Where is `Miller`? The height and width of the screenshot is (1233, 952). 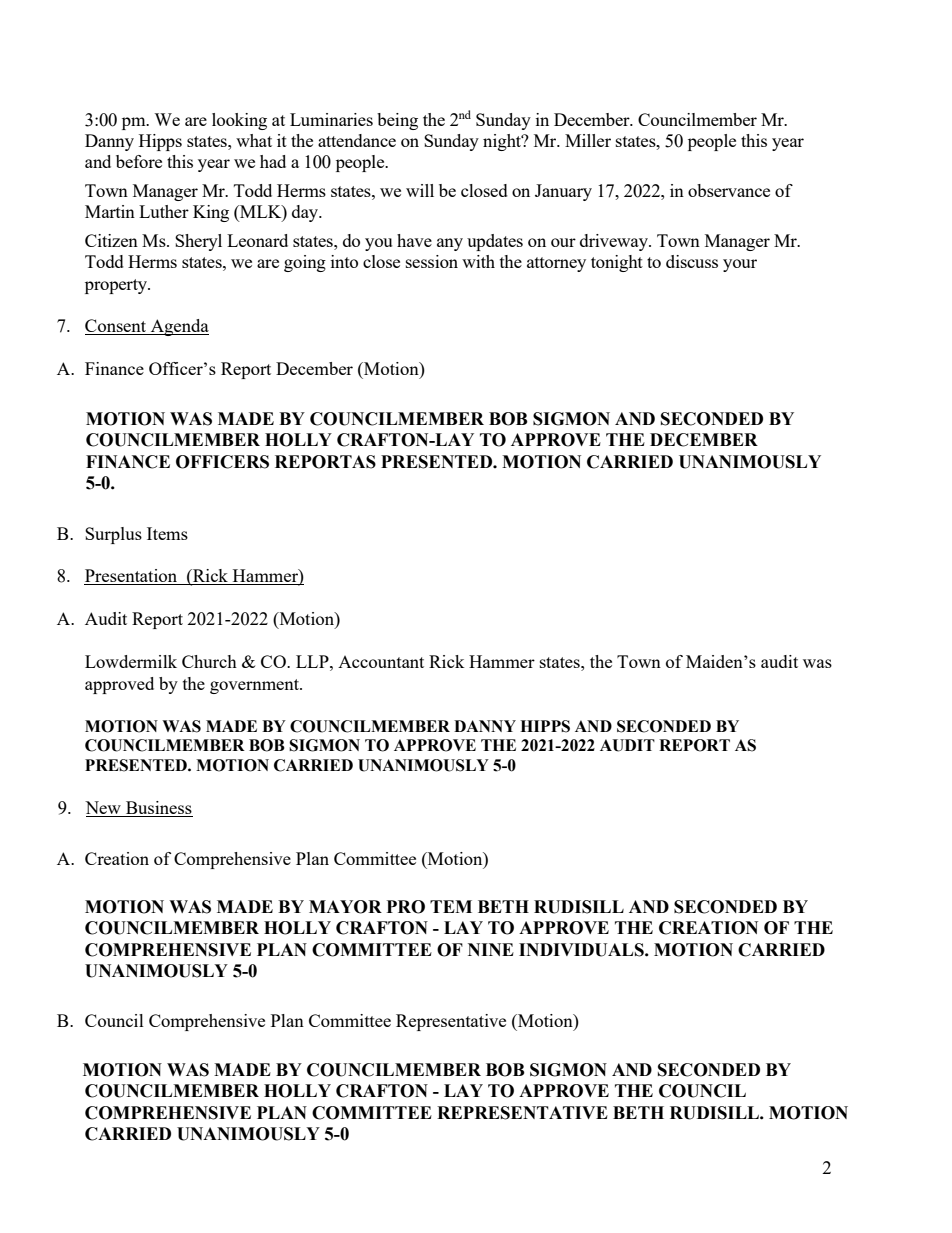
Miller is located at coordinates (588, 140).
